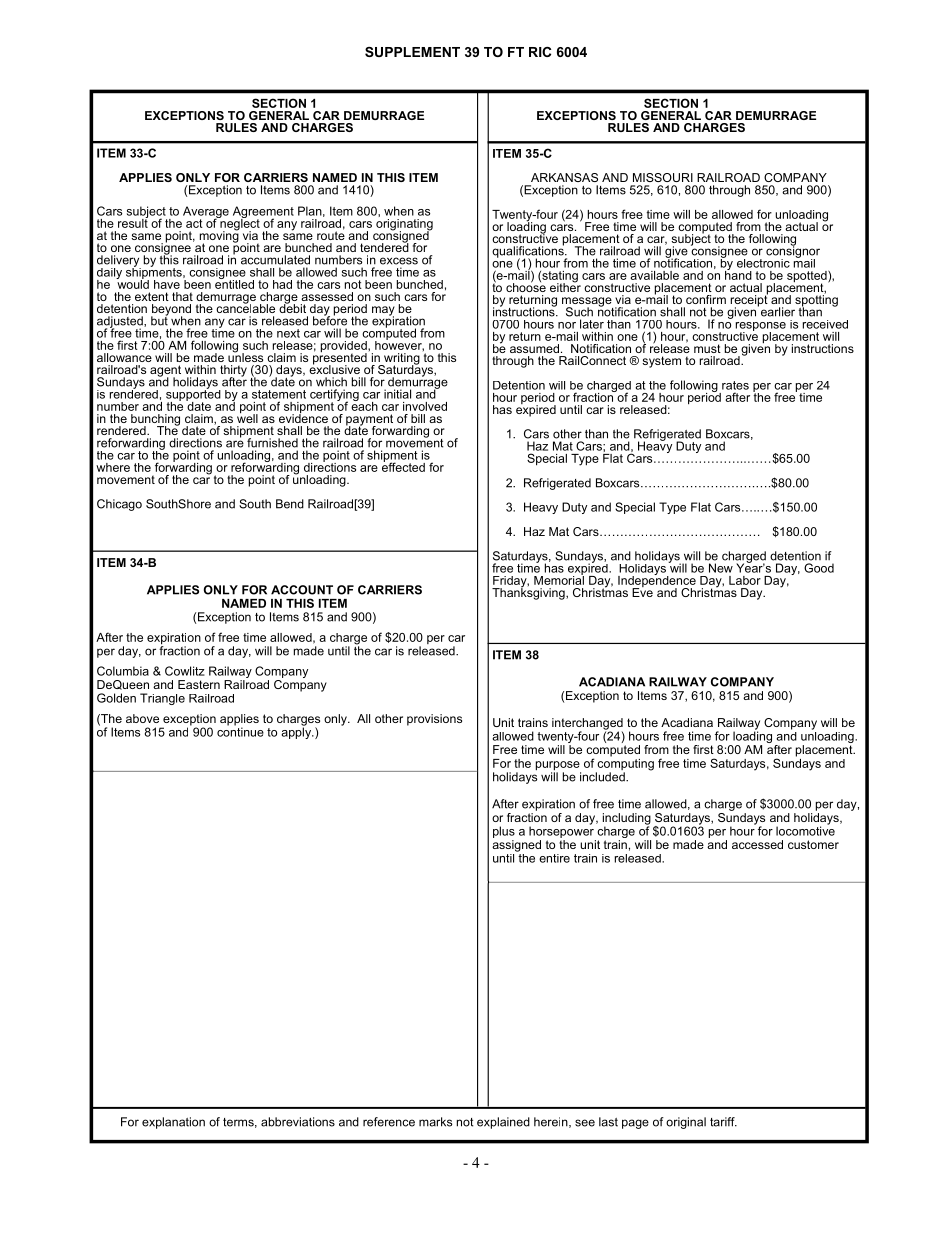 This screenshot has height=1233, width=952. I want to click on RIC, so click(540, 52).
